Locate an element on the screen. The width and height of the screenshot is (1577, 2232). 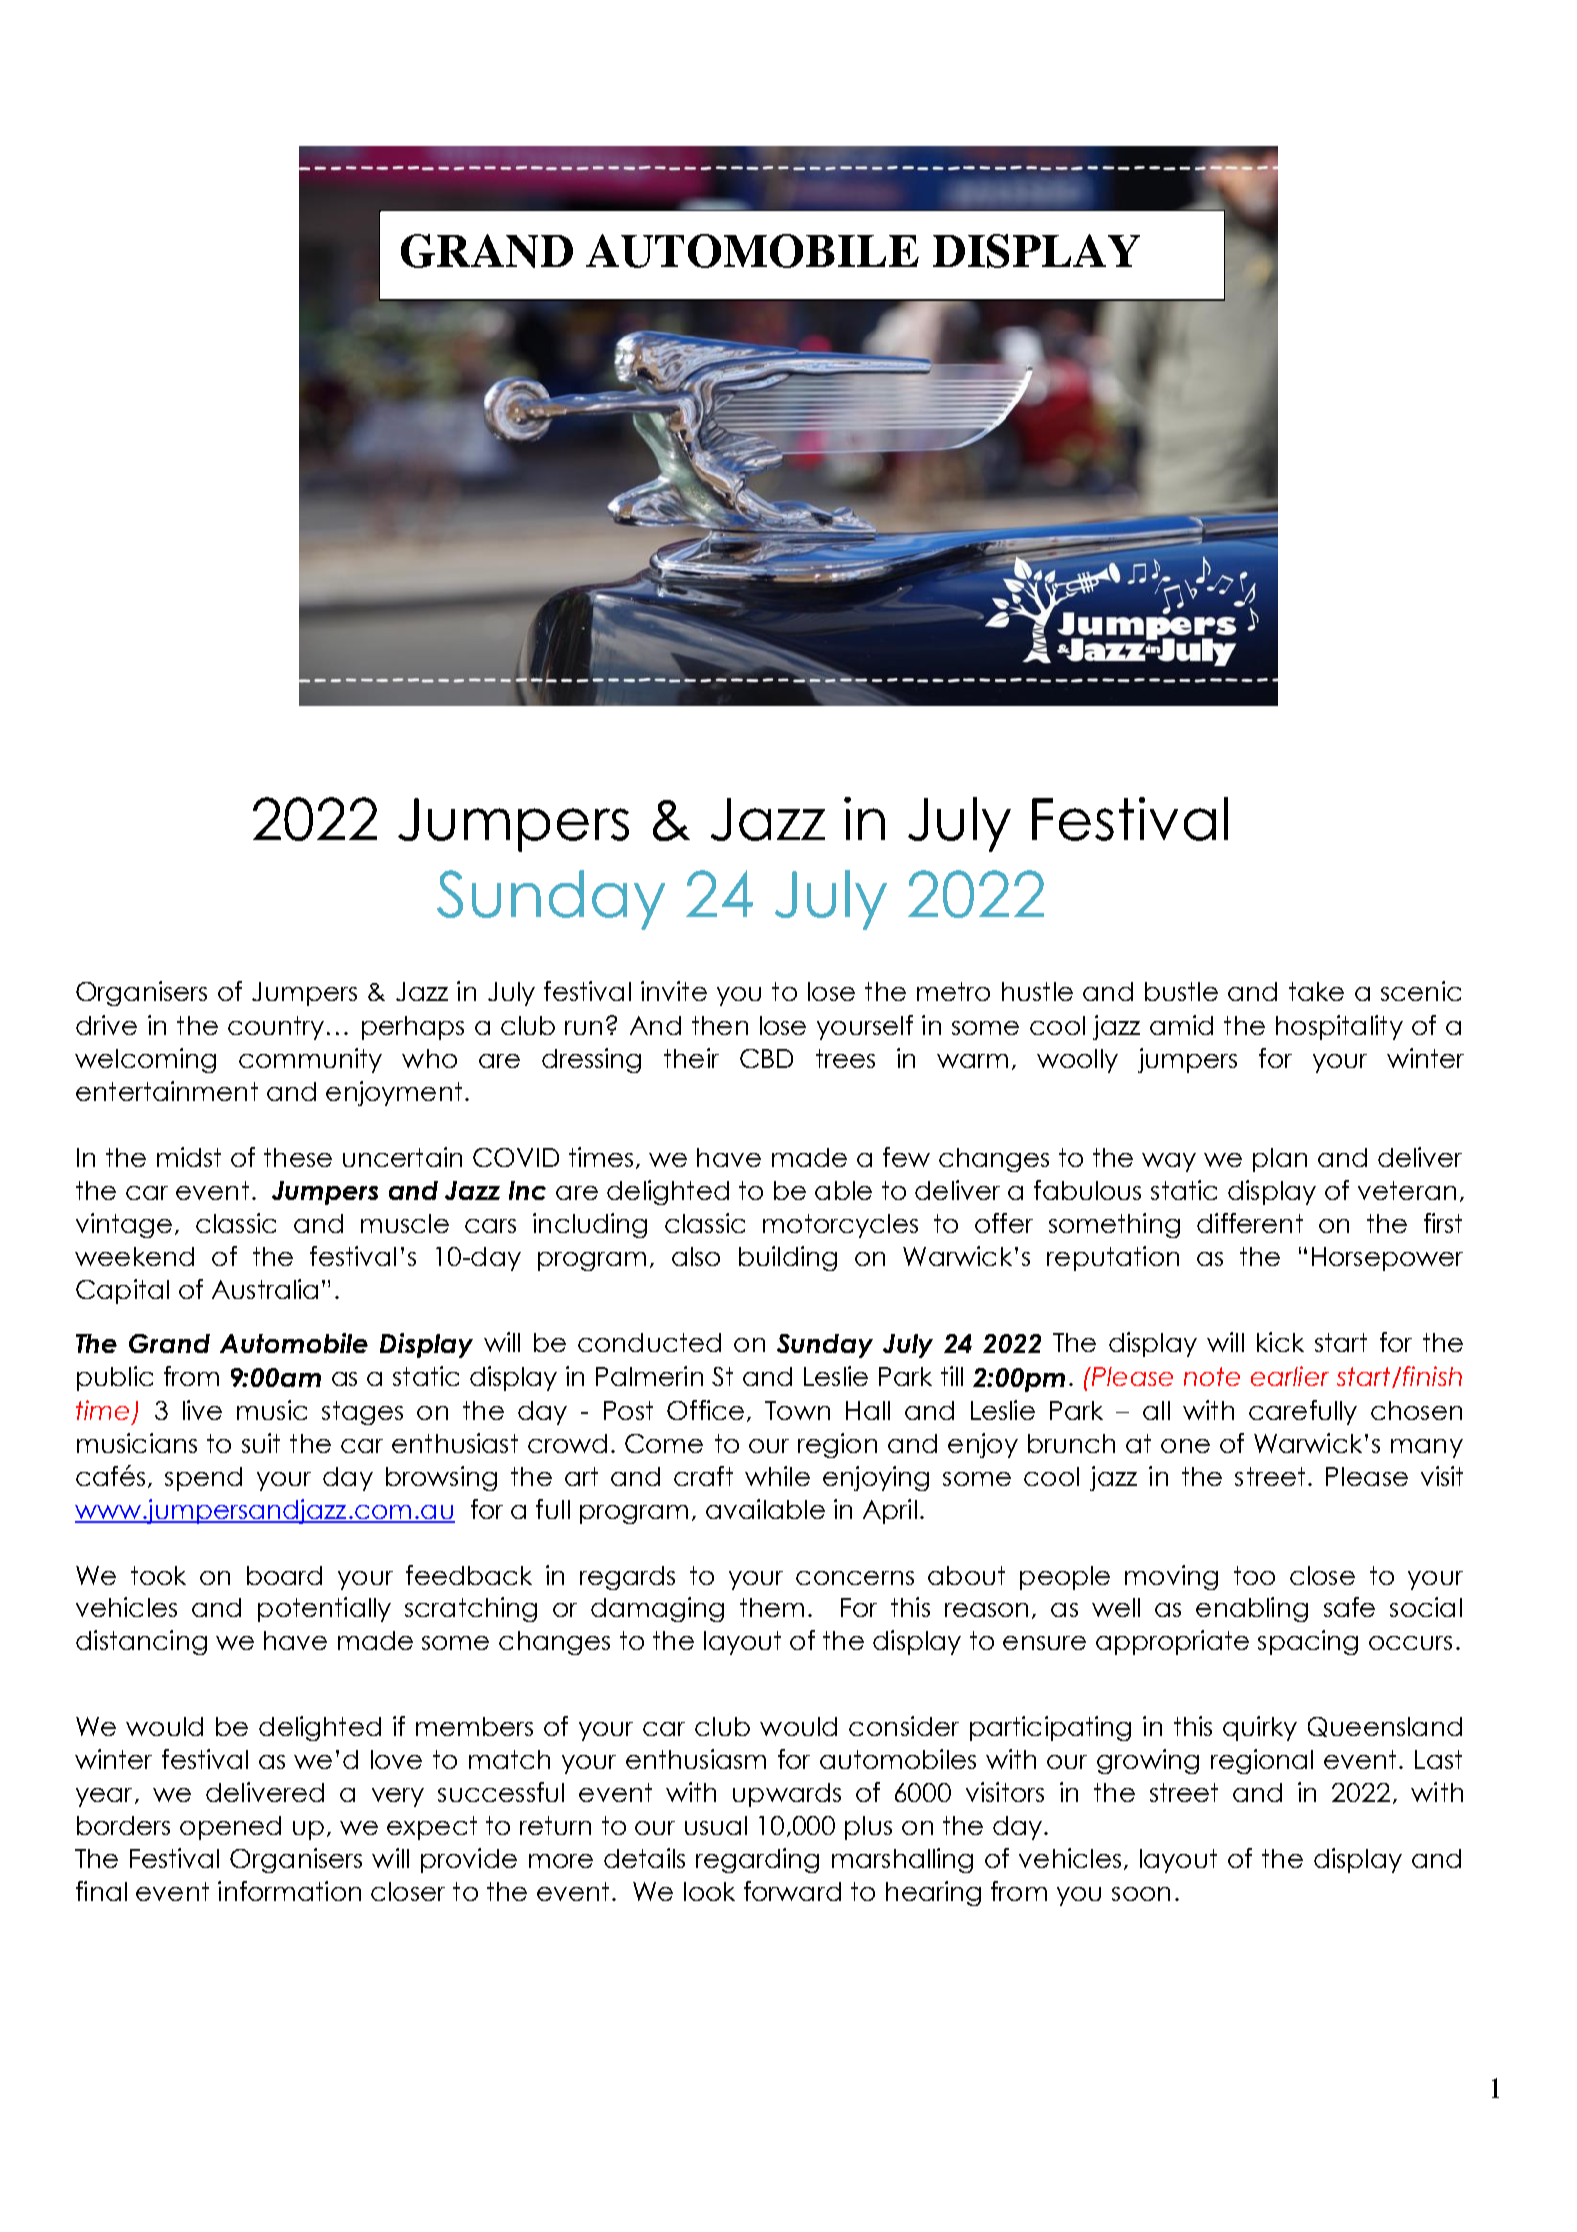
enabling is located at coordinates (1252, 1609).
